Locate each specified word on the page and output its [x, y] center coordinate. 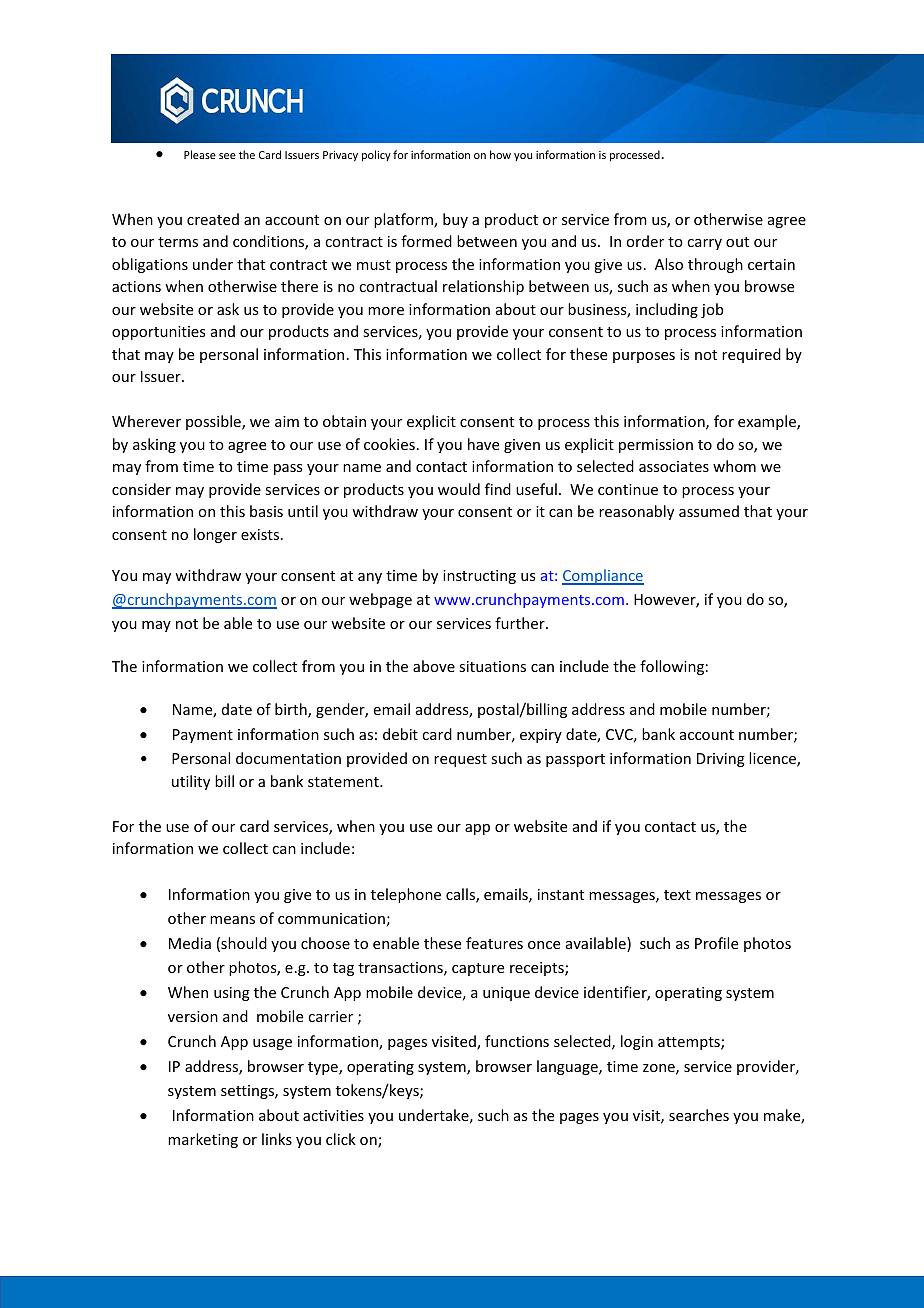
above [434, 666]
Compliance [603, 577]
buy [455, 220]
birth [292, 710]
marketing [203, 1140]
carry [704, 244]
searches [699, 1115]
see [227, 156]
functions [517, 1041]
